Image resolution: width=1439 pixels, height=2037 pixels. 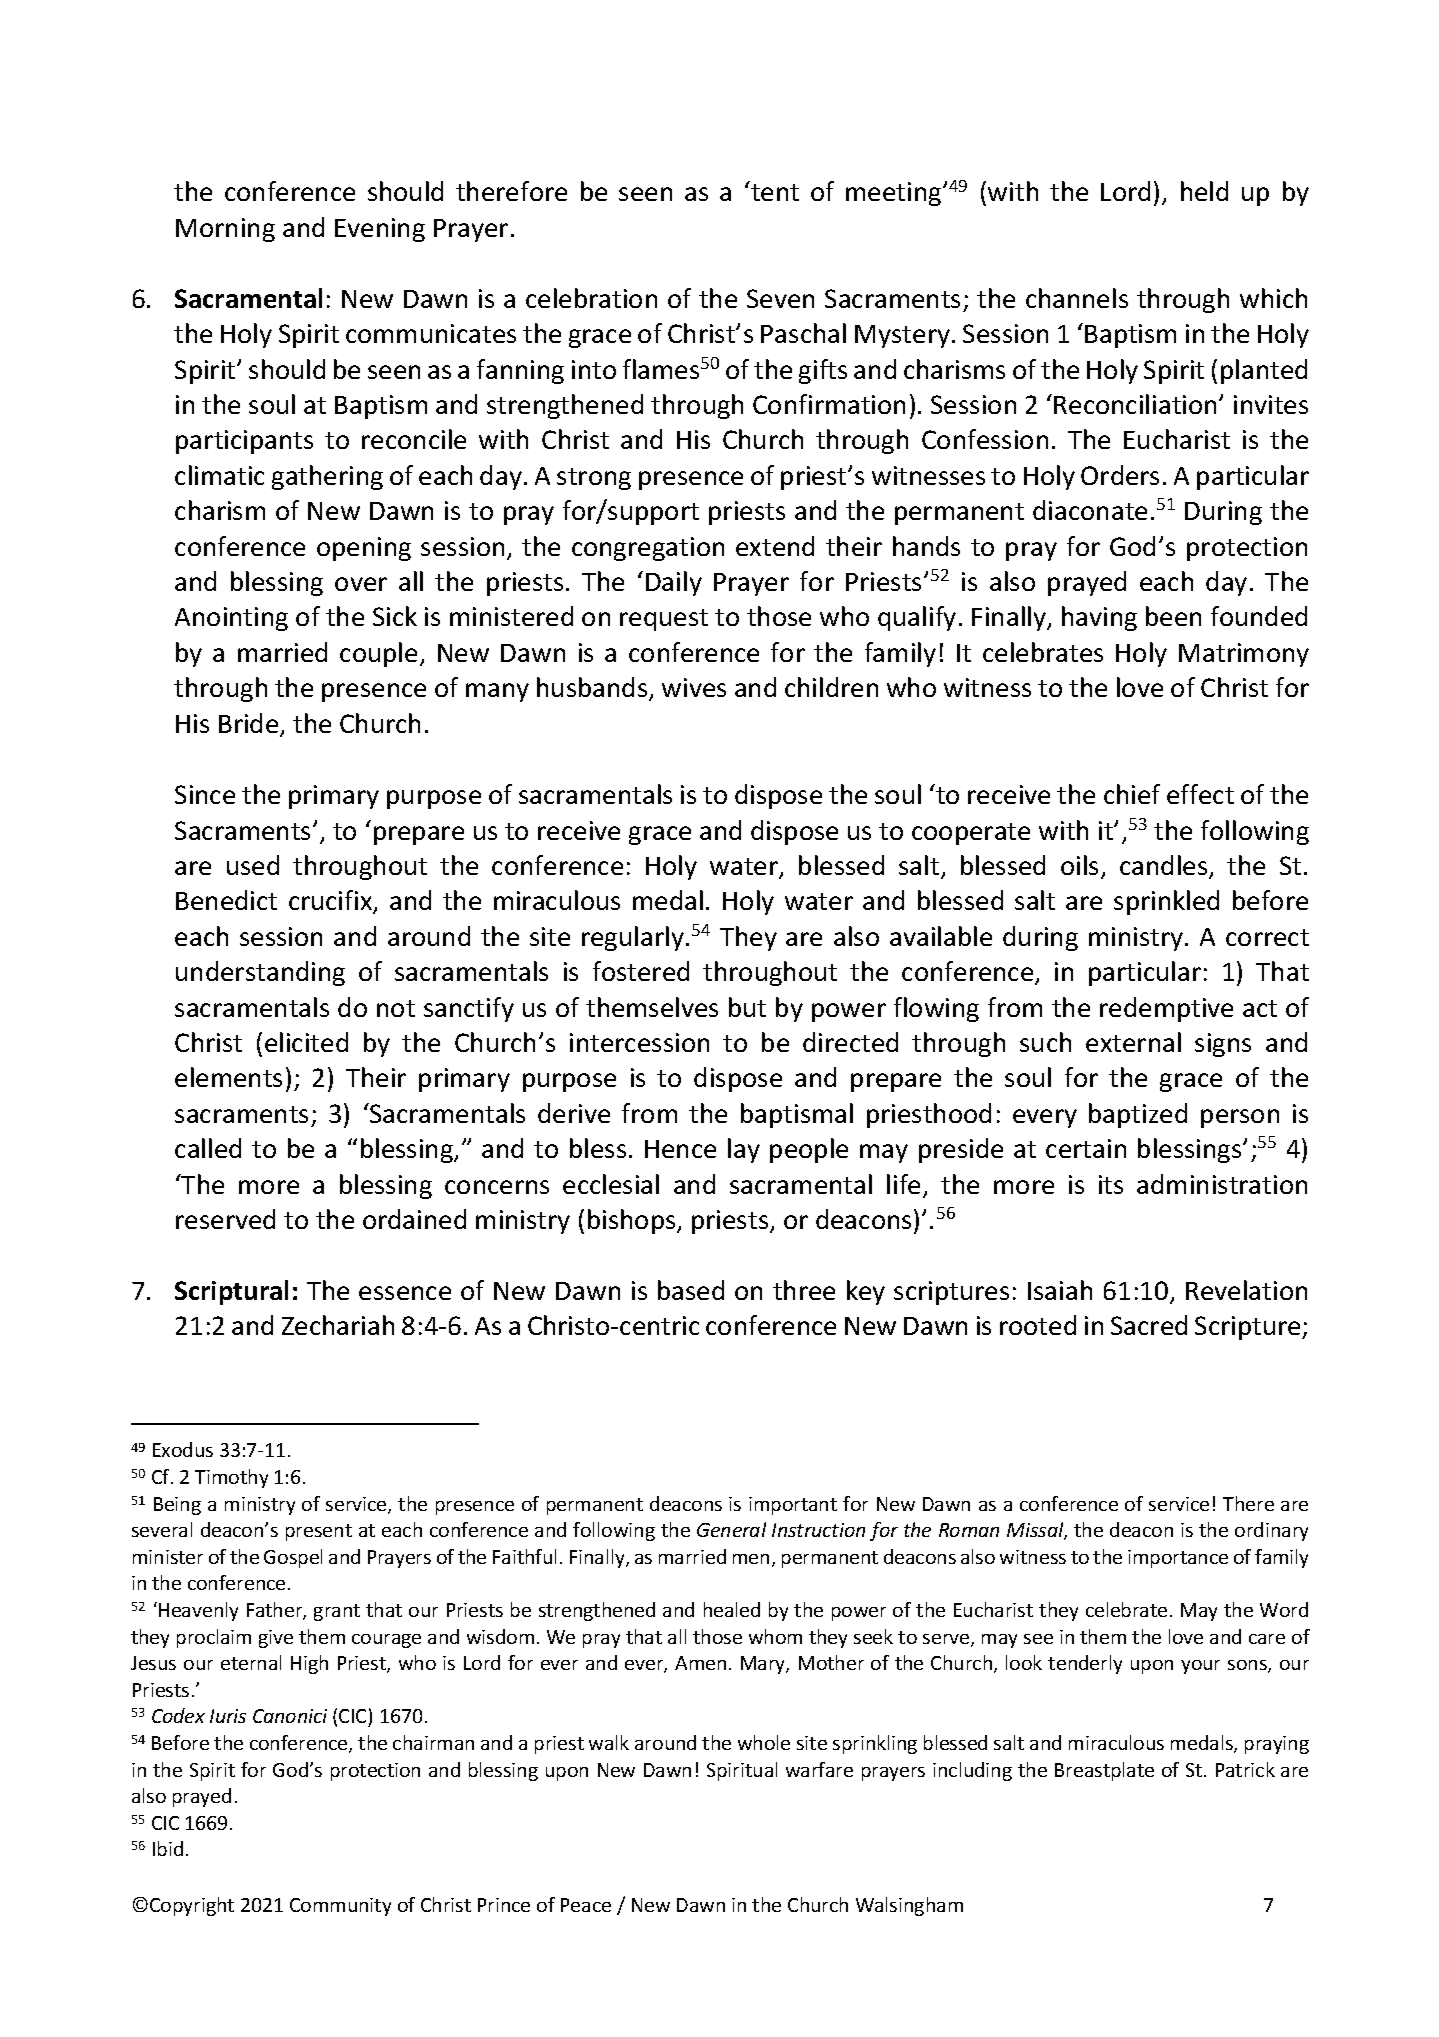 I want to click on Morning, so click(x=225, y=230).
